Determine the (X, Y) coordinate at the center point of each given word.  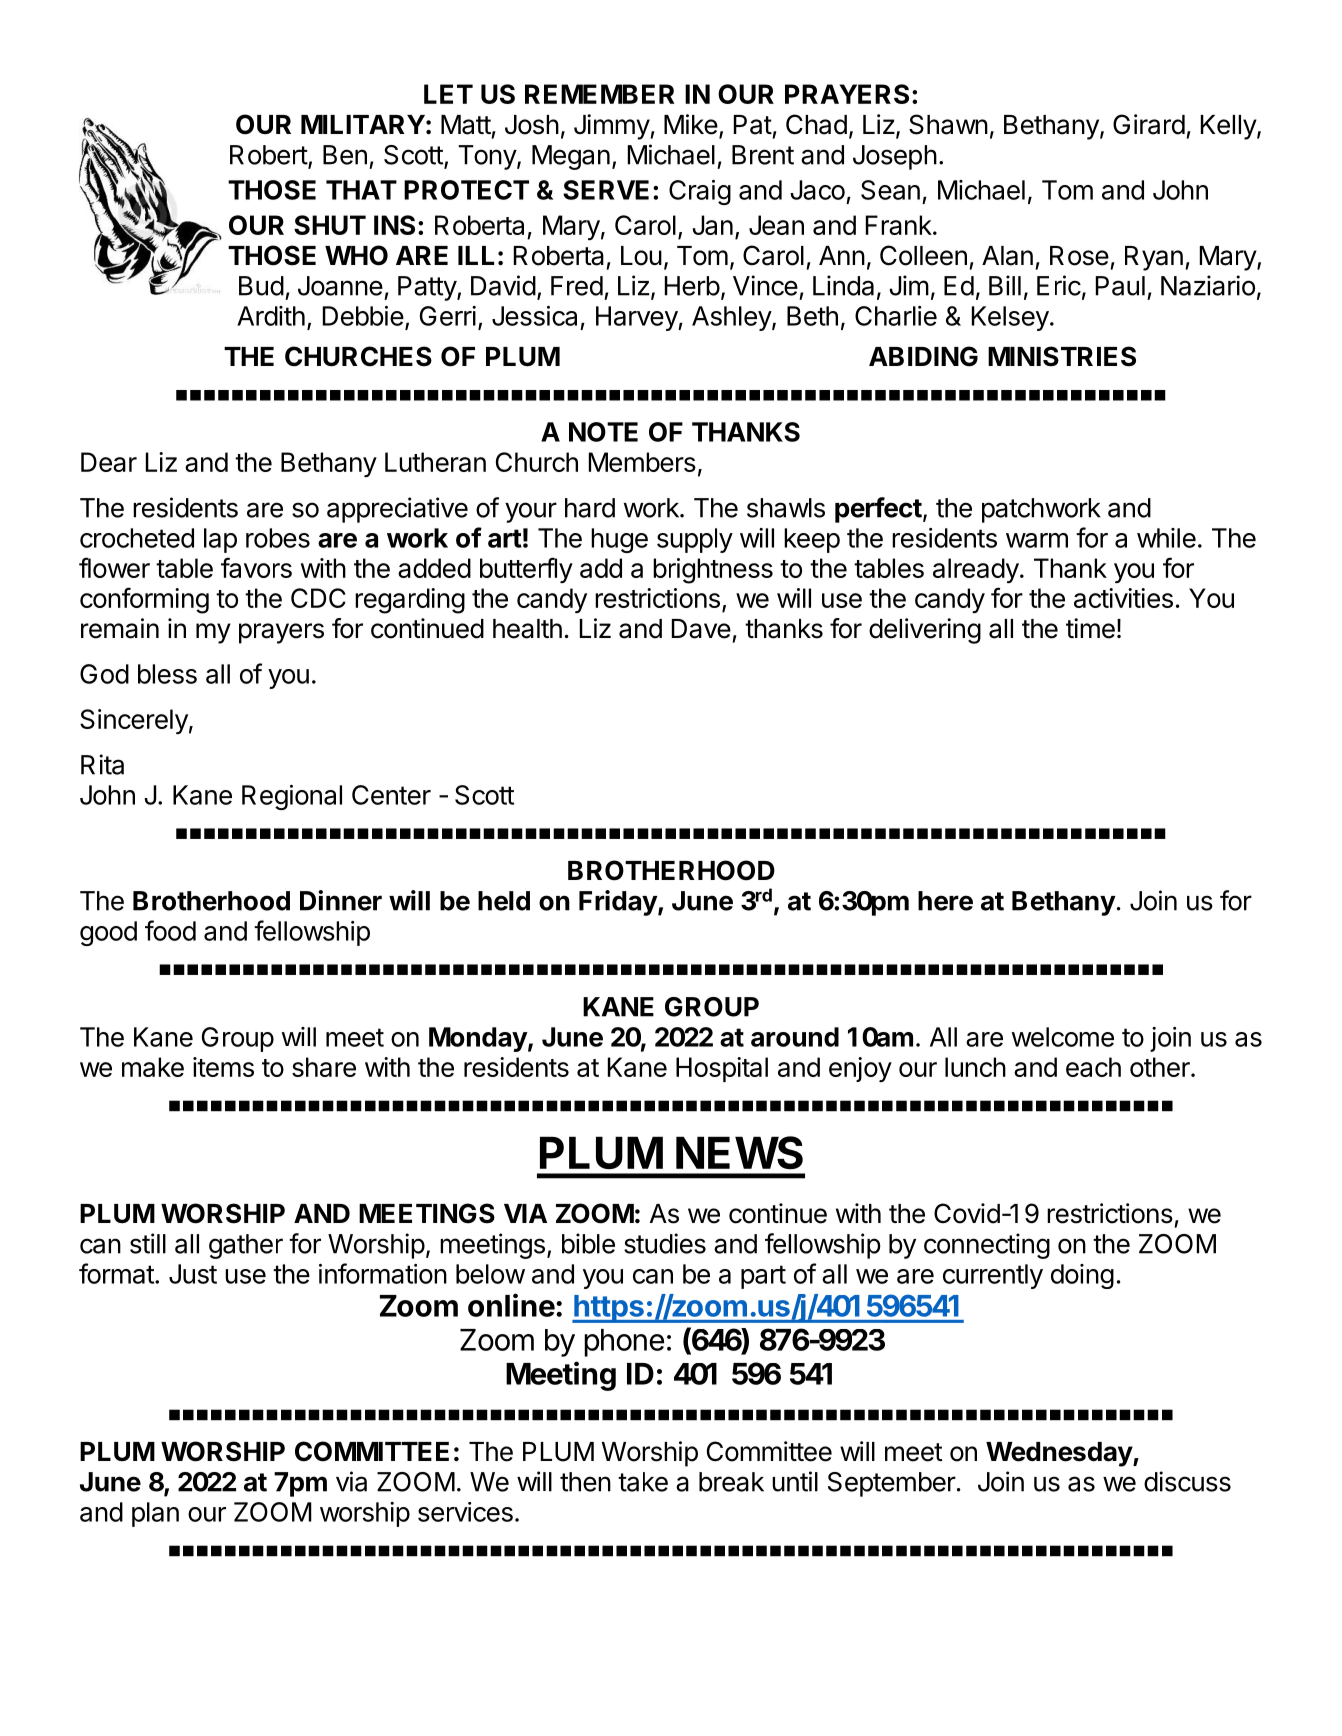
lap (220, 540)
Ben (345, 155)
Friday (619, 903)
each (1093, 1067)
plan (155, 1514)
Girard (1149, 124)
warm (1037, 540)
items (223, 1067)
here (945, 901)
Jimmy (612, 127)
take (643, 1482)
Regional (292, 797)
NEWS (739, 1153)
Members (642, 462)
